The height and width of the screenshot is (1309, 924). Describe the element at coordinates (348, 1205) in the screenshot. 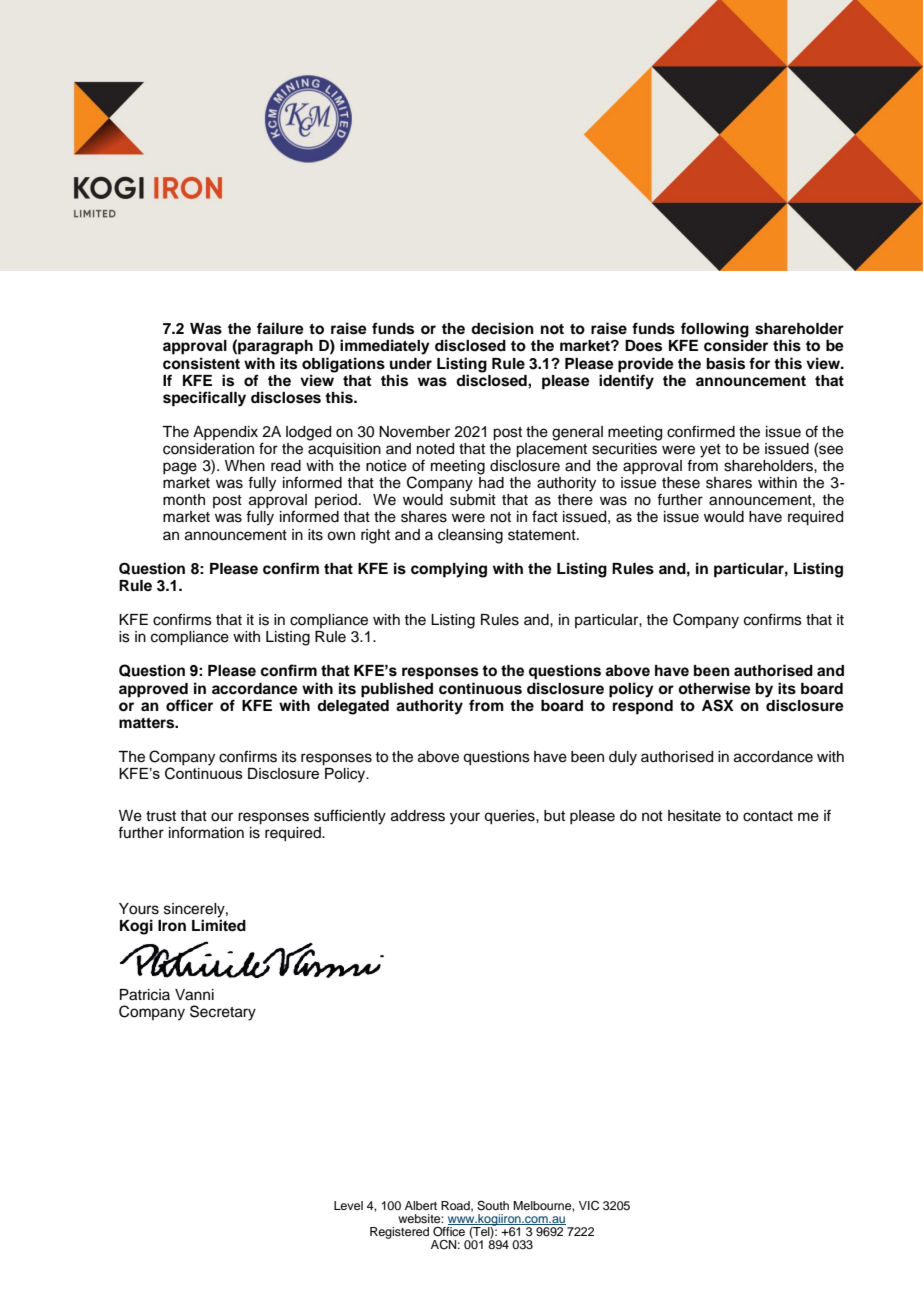

I see `Level` at that location.
